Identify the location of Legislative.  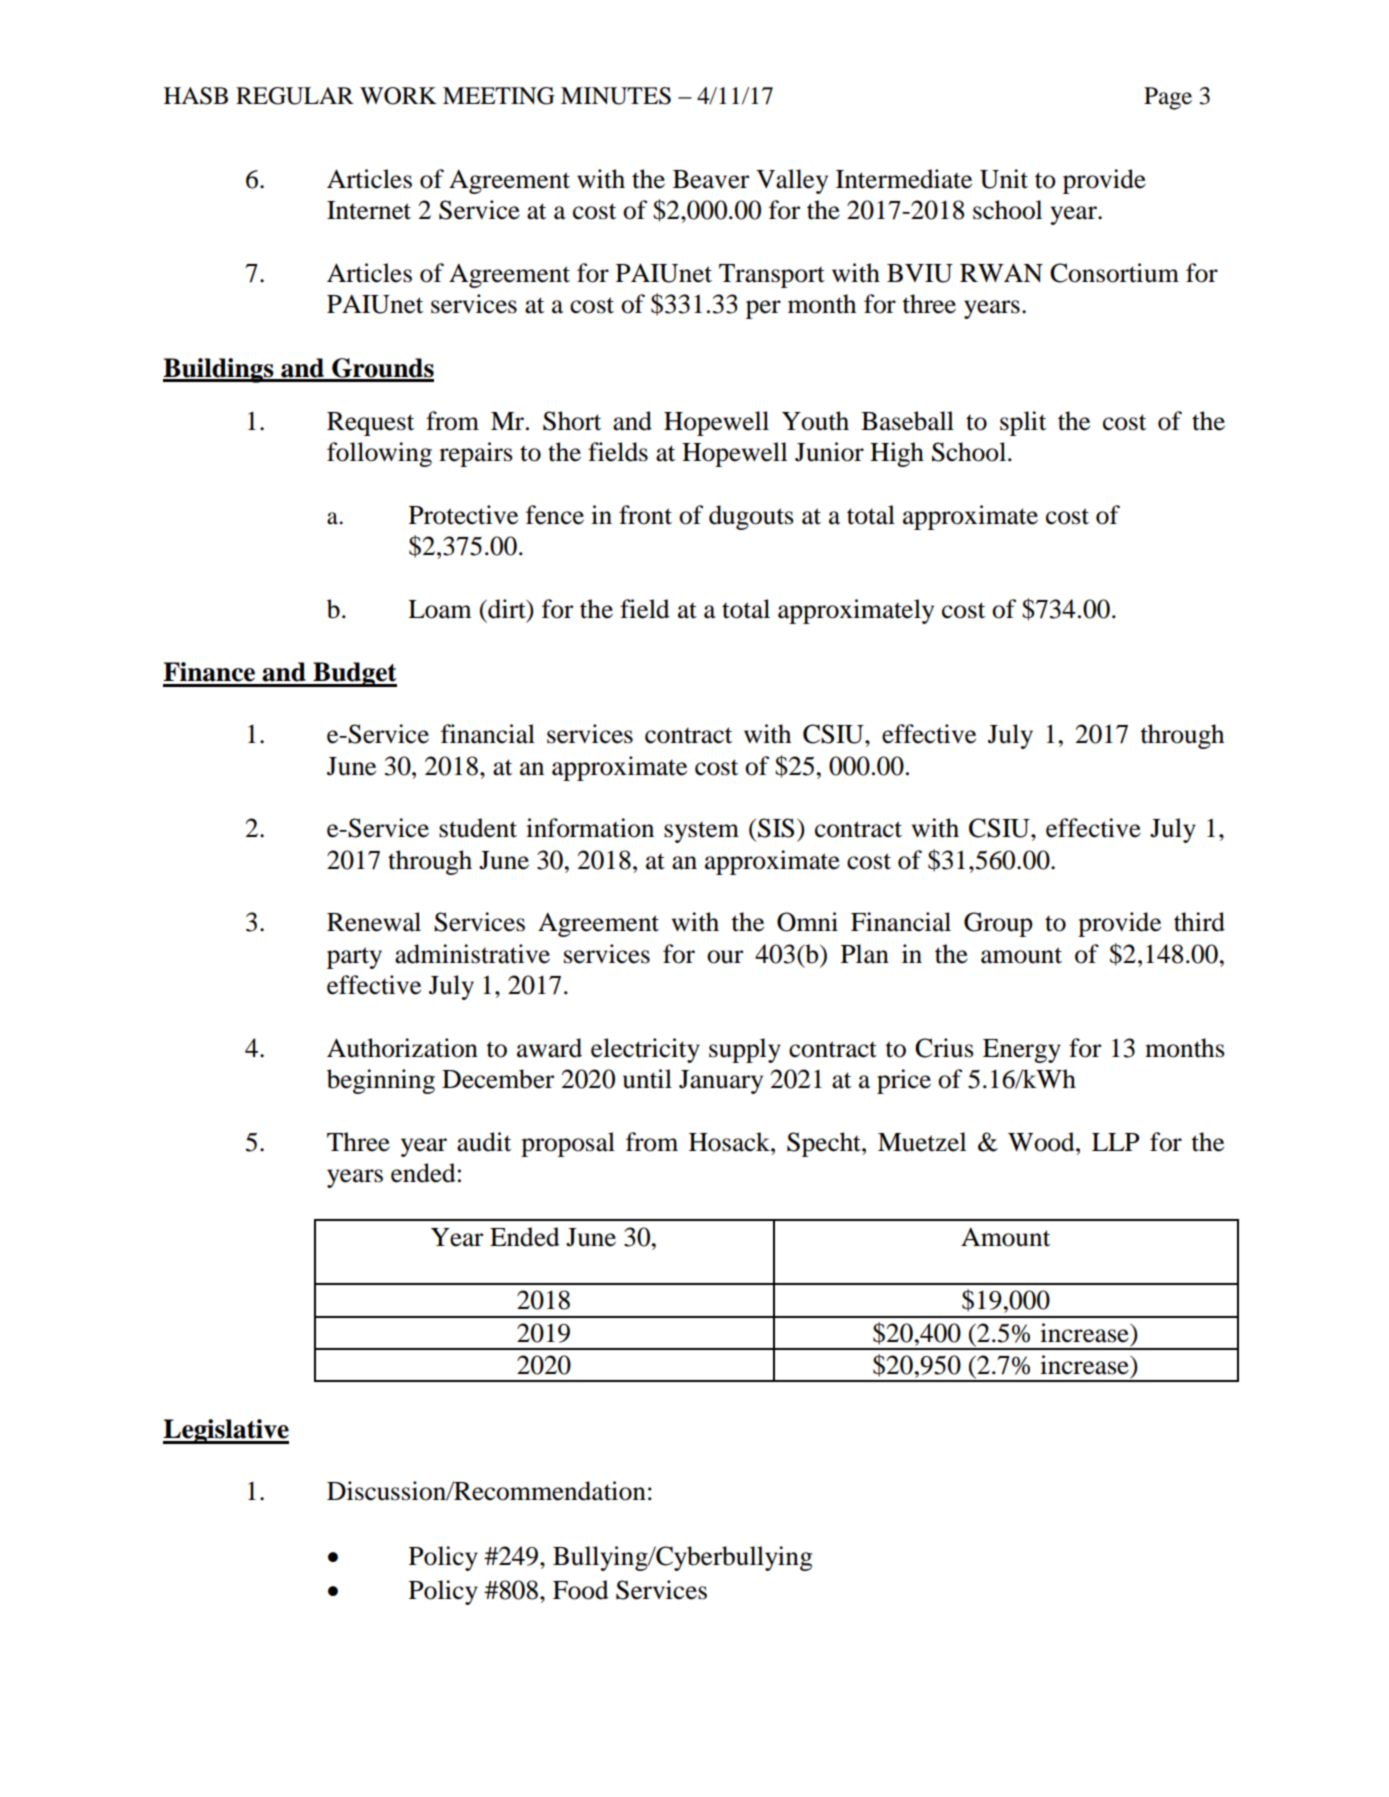
(226, 1431).
